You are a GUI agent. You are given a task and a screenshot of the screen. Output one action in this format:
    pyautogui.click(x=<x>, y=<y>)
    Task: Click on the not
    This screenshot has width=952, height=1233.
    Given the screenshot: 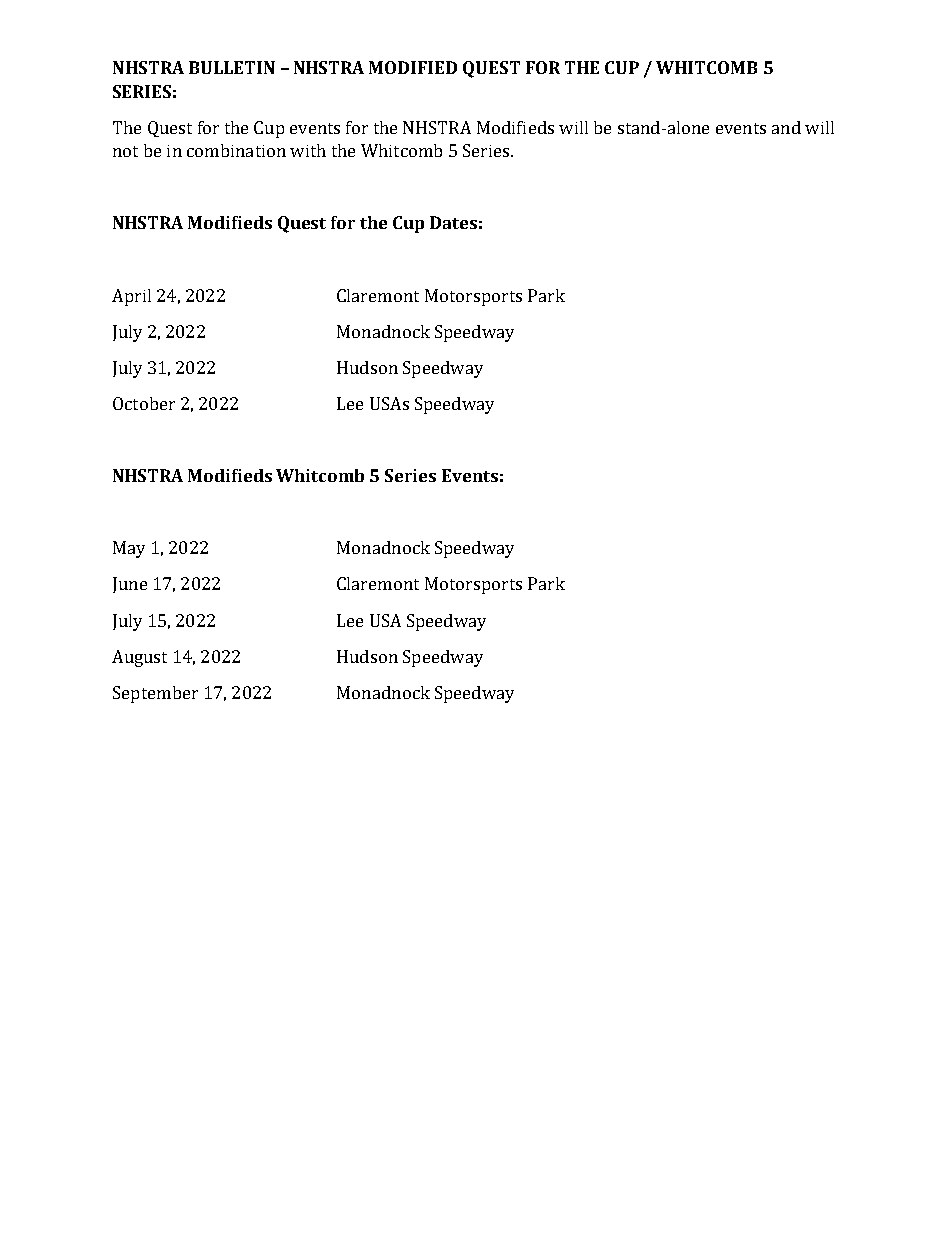 What is the action you would take?
    pyautogui.click(x=125, y=151)
